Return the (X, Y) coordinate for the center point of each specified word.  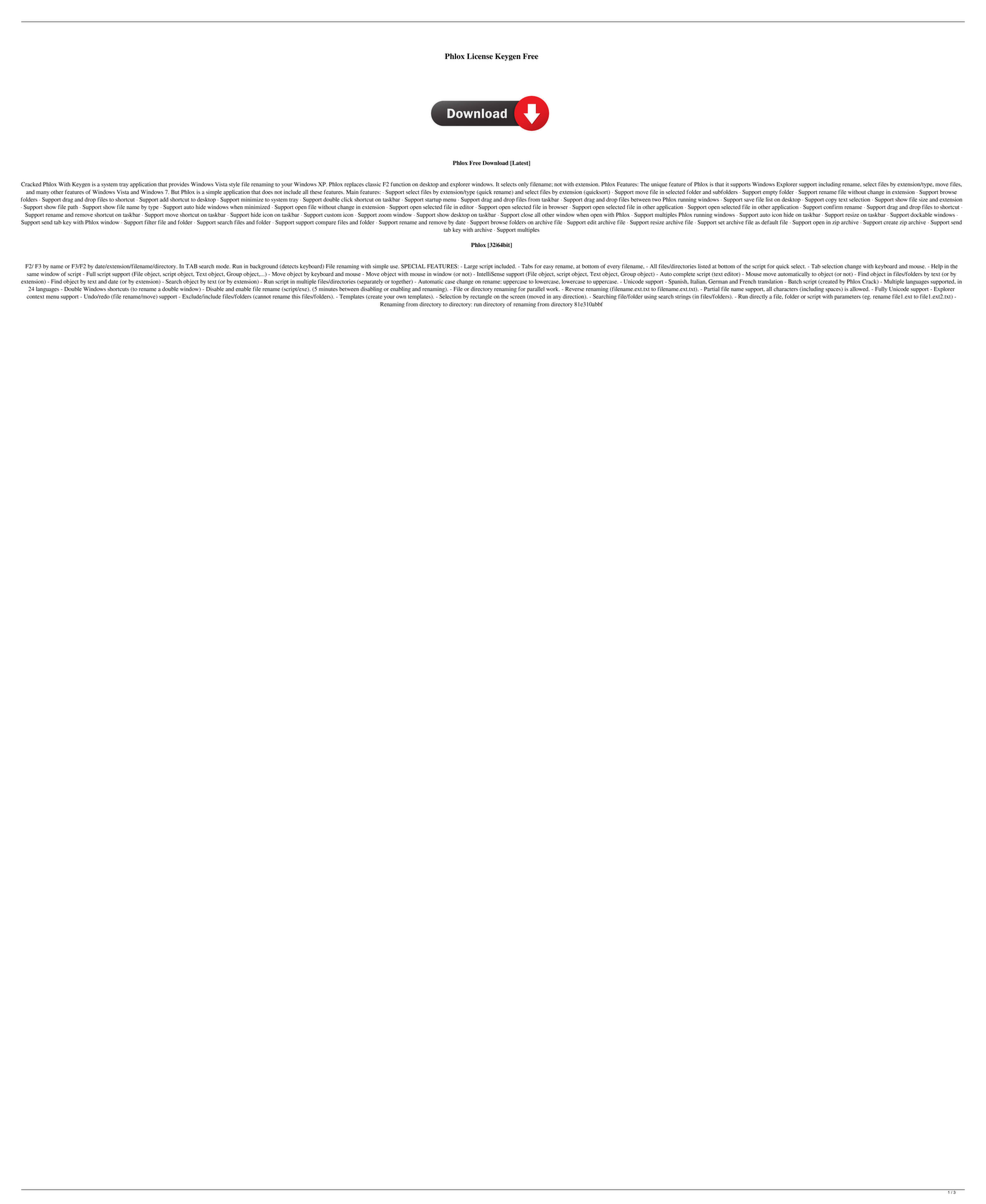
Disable (215, 289)
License (480, 56)
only (523, 185)
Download (496, 163)
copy (831, 200)
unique (659, 185)
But (175, 192)
